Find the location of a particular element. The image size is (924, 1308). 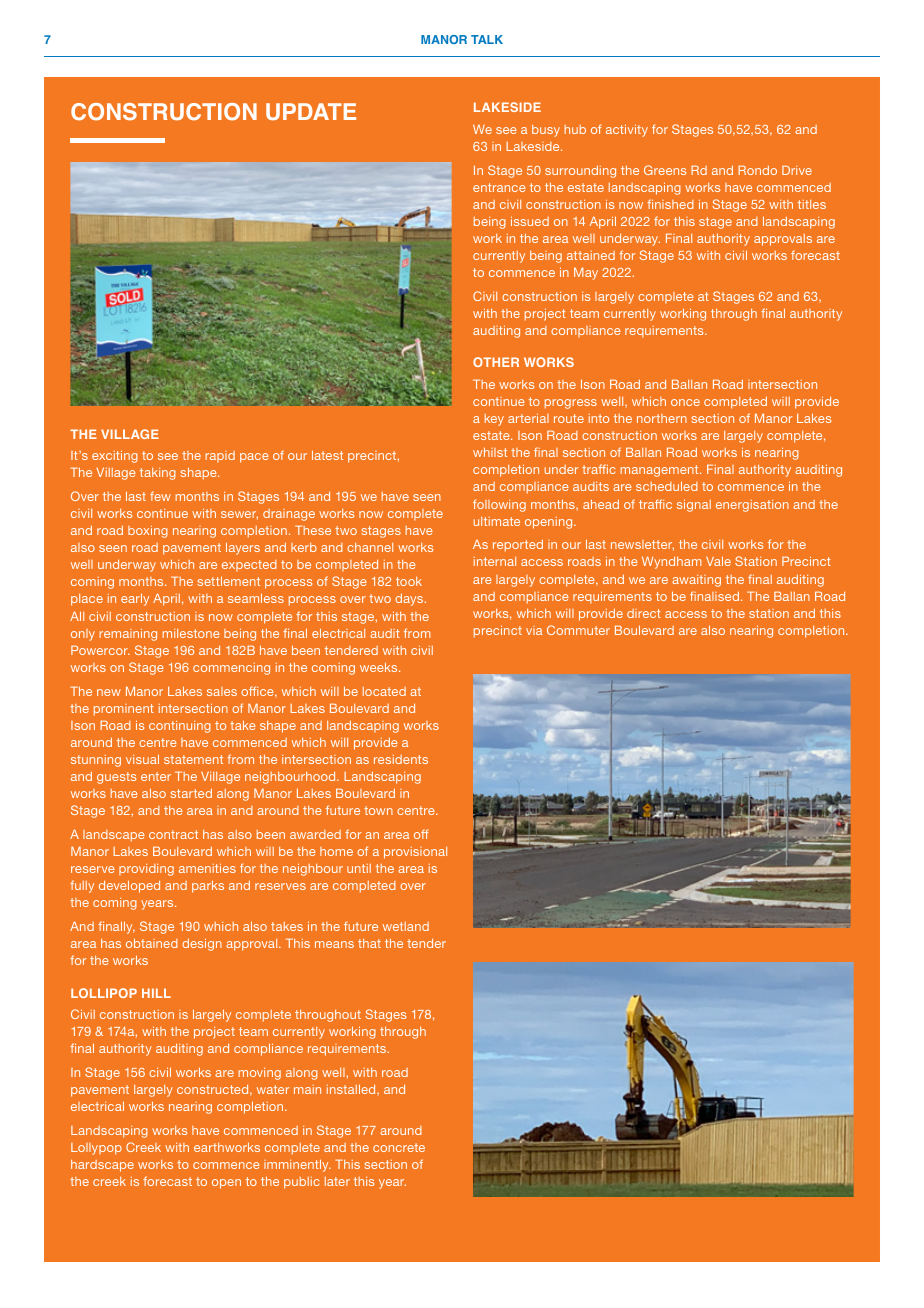

awaiting is located at coordinates (696, 581).
